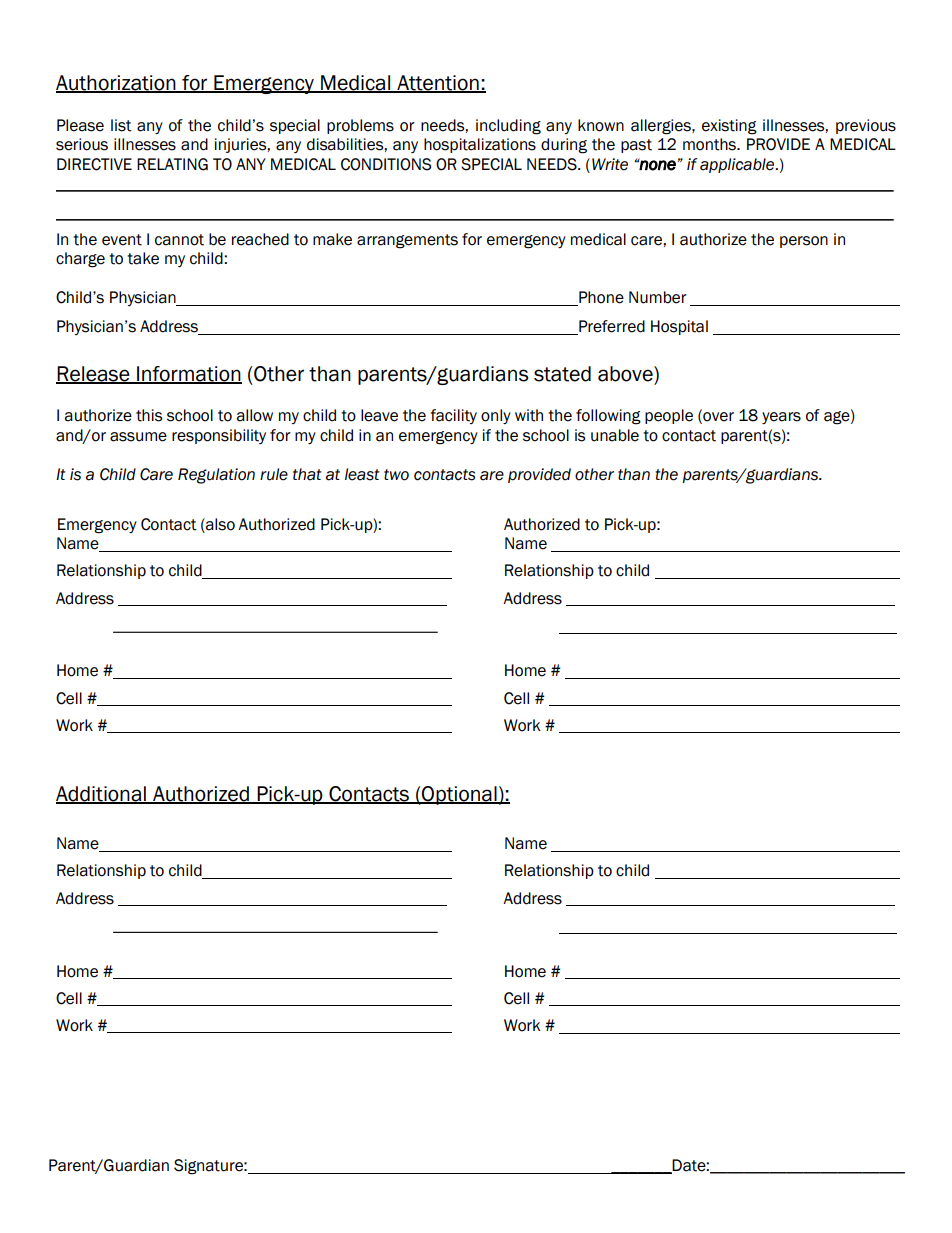 Image resolution: width=952 pixels, height=1233 pixels. What do you see at coordinates (121, 125) in the image?
I see `list` at bounding box center [121, 125].
